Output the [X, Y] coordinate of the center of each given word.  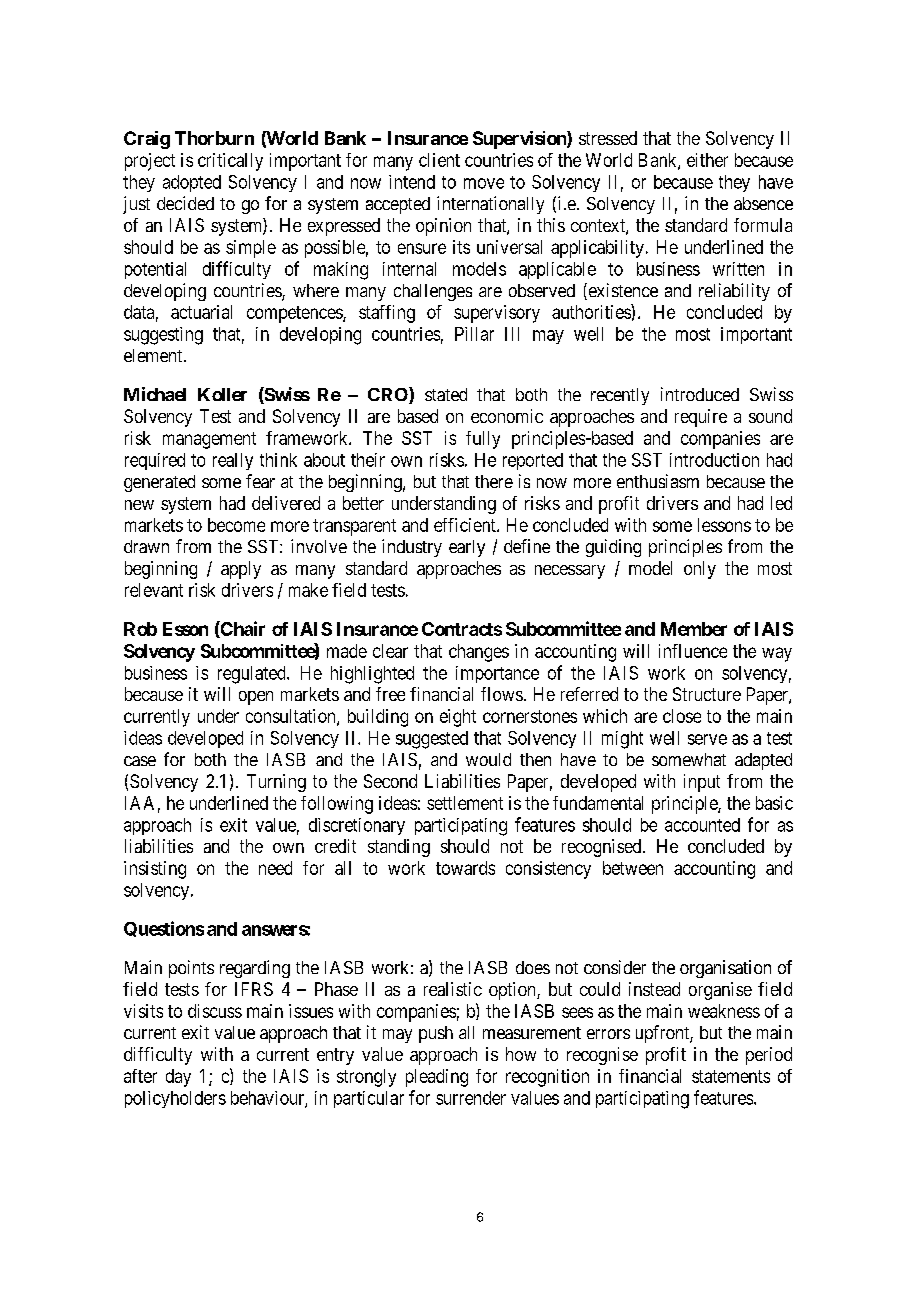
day [178, 1078]
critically [230, 162]
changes [479, 653]
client [439, 160]
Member [694, 629]
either [707, 160]
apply [241, 570]
